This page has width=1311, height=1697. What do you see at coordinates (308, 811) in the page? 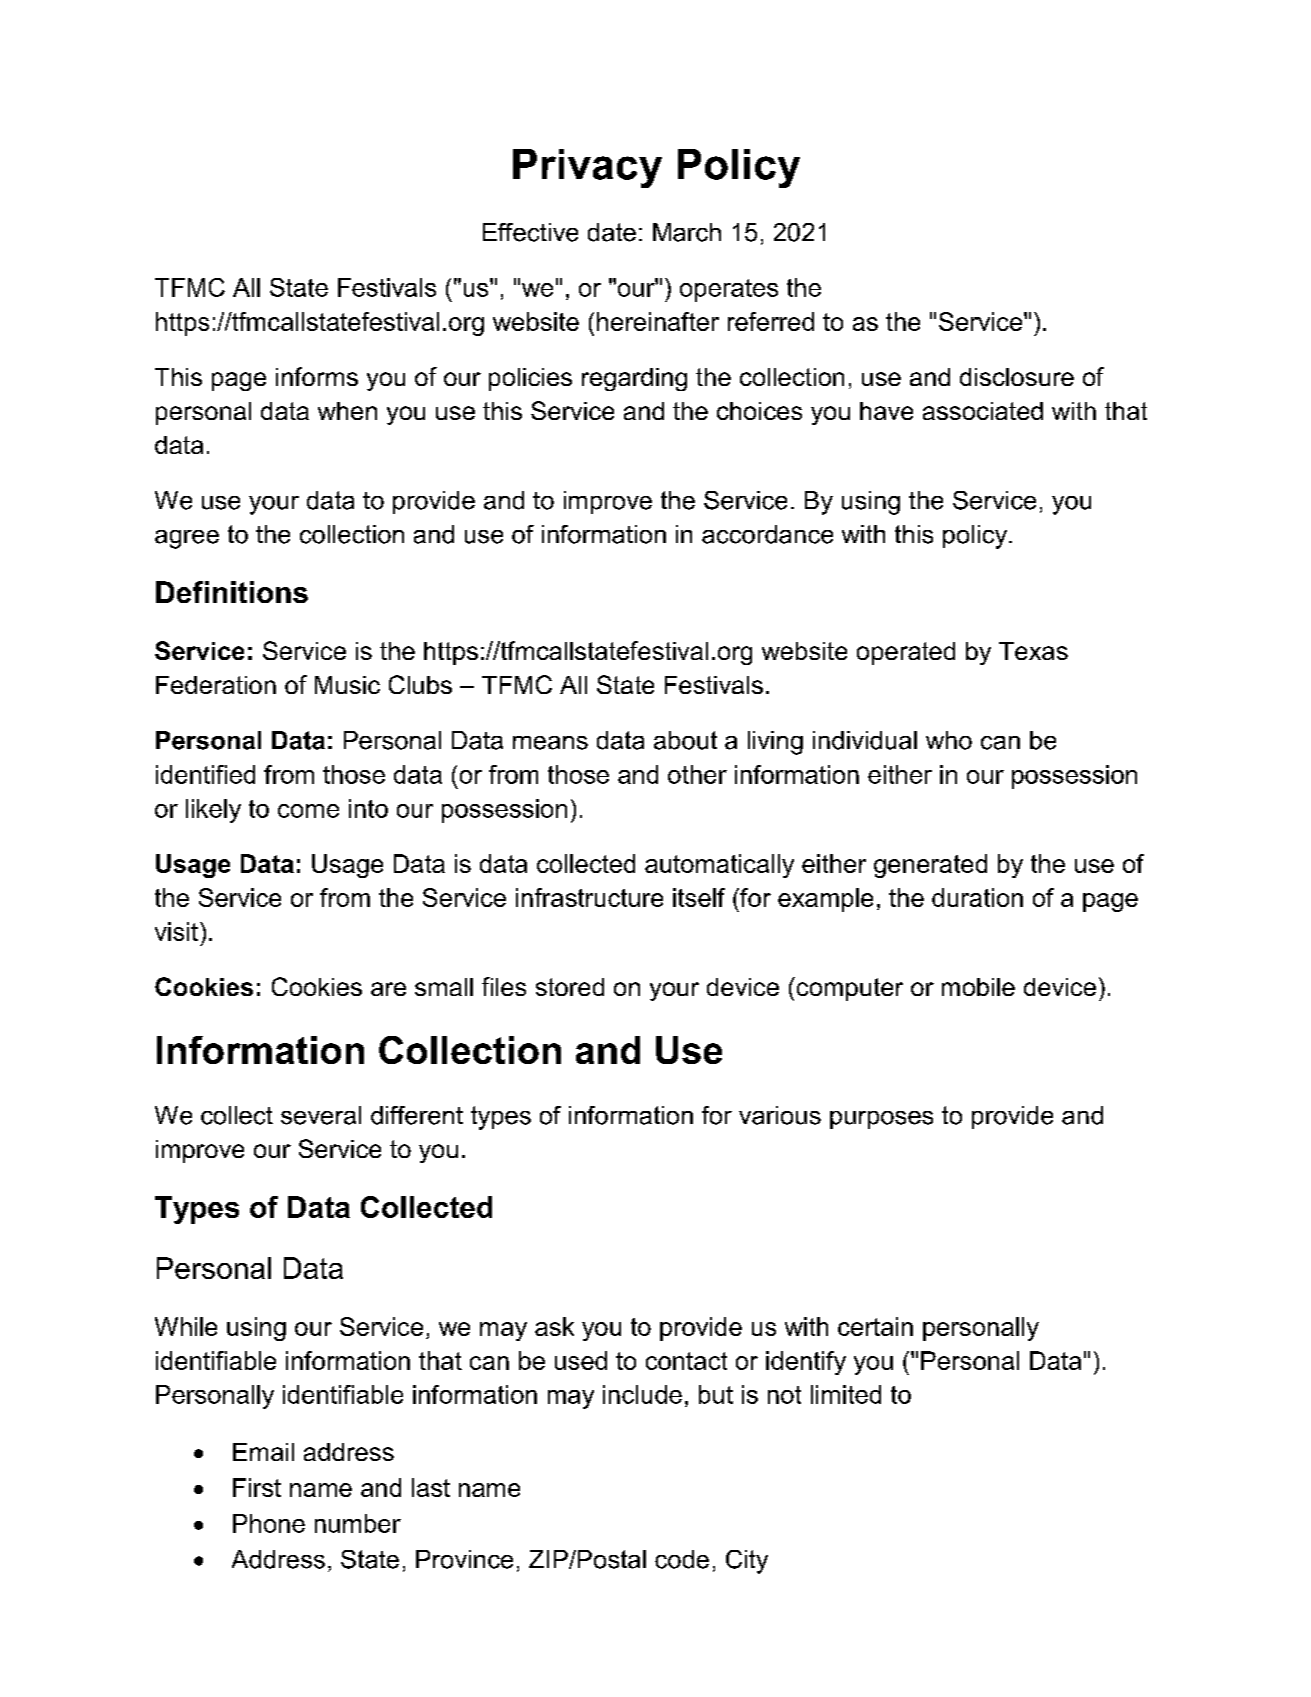
I see `come` at bounding box center [308, 811].
